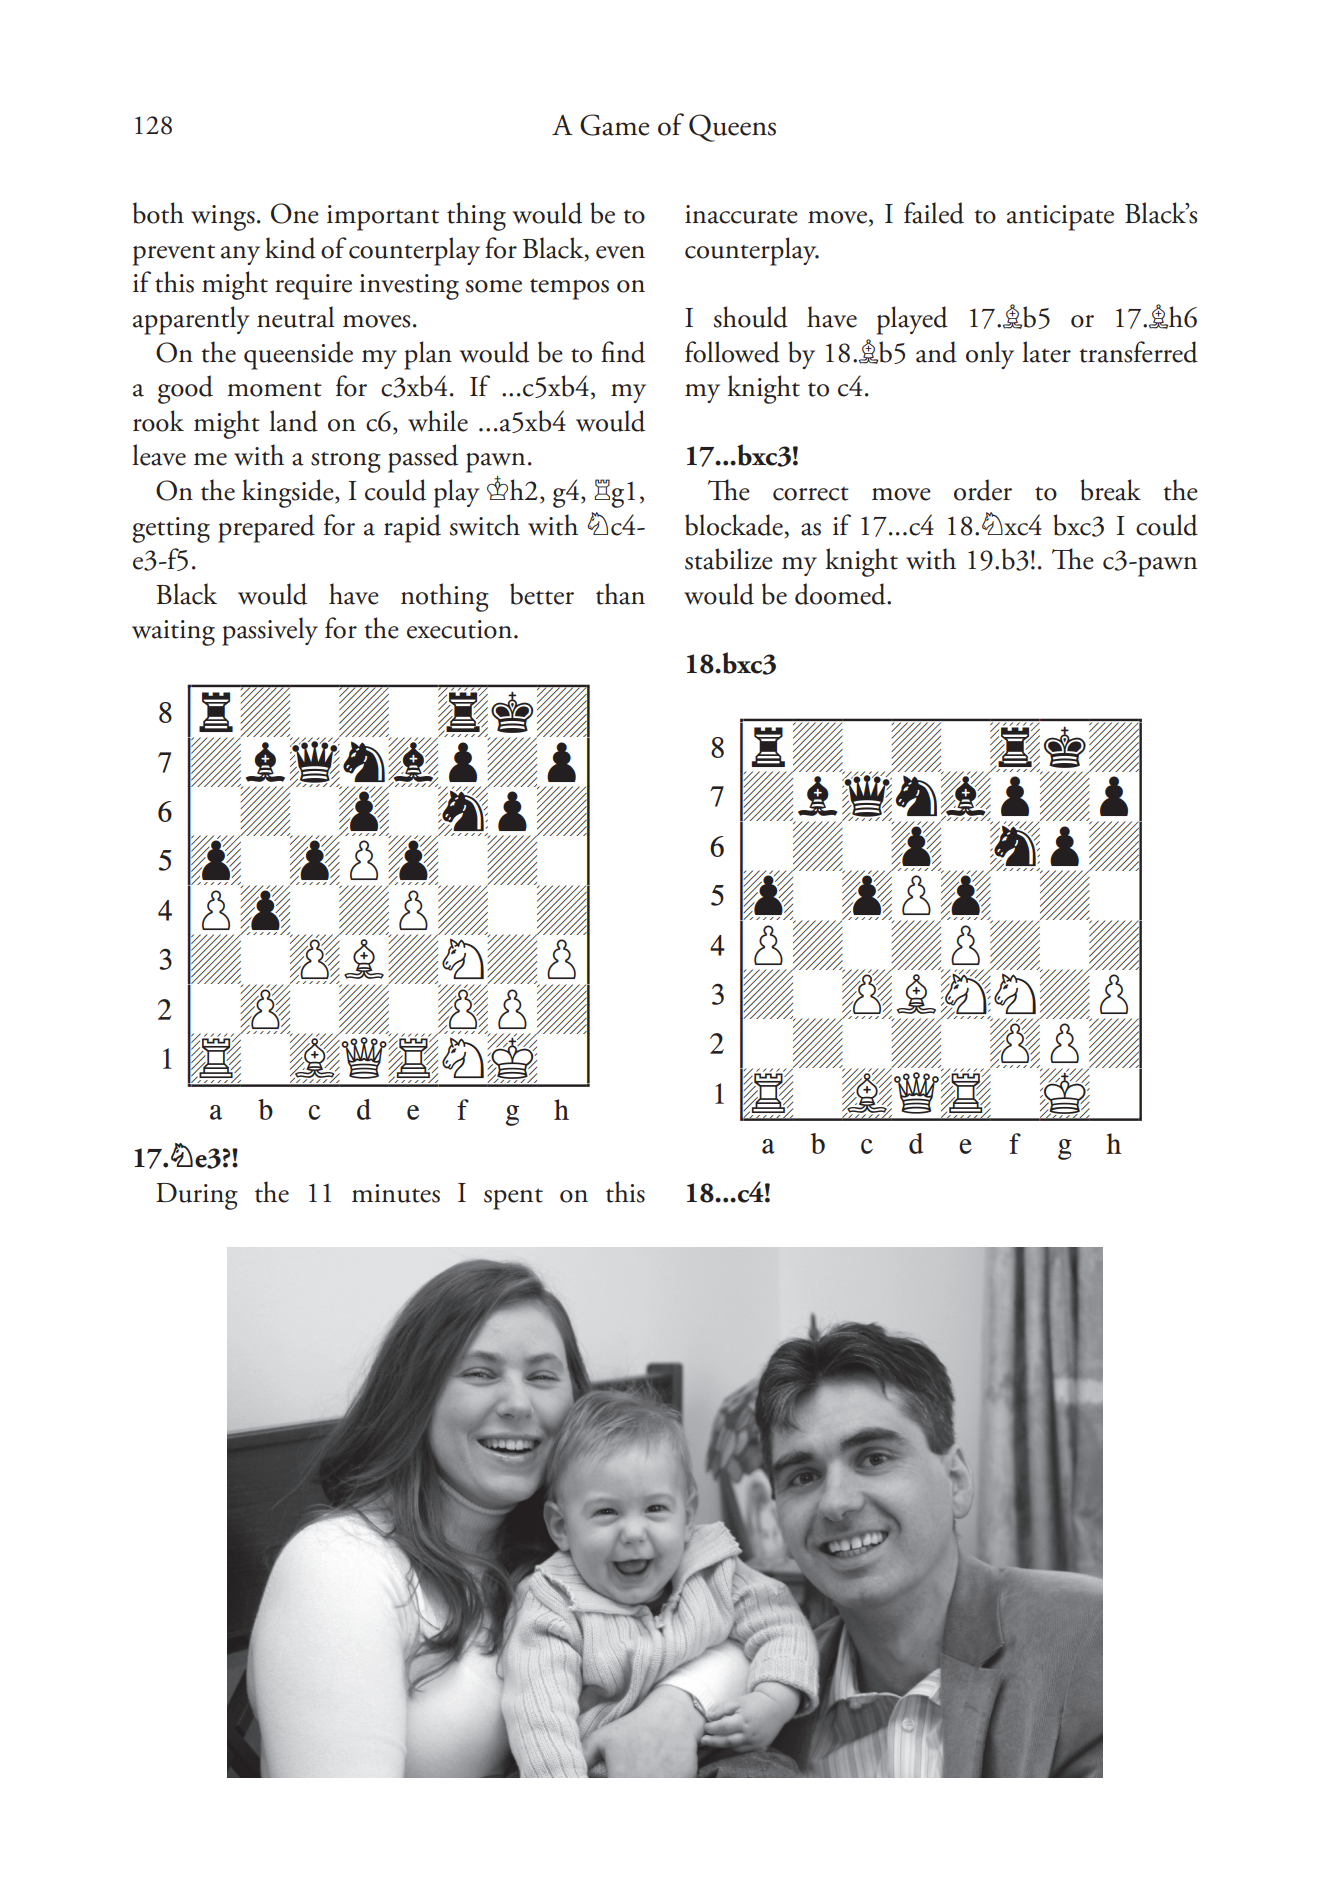 This document has width=1338, height=1899. Describe the element at coordinates (734, 525) in the document. I see `blockade` at that location.
